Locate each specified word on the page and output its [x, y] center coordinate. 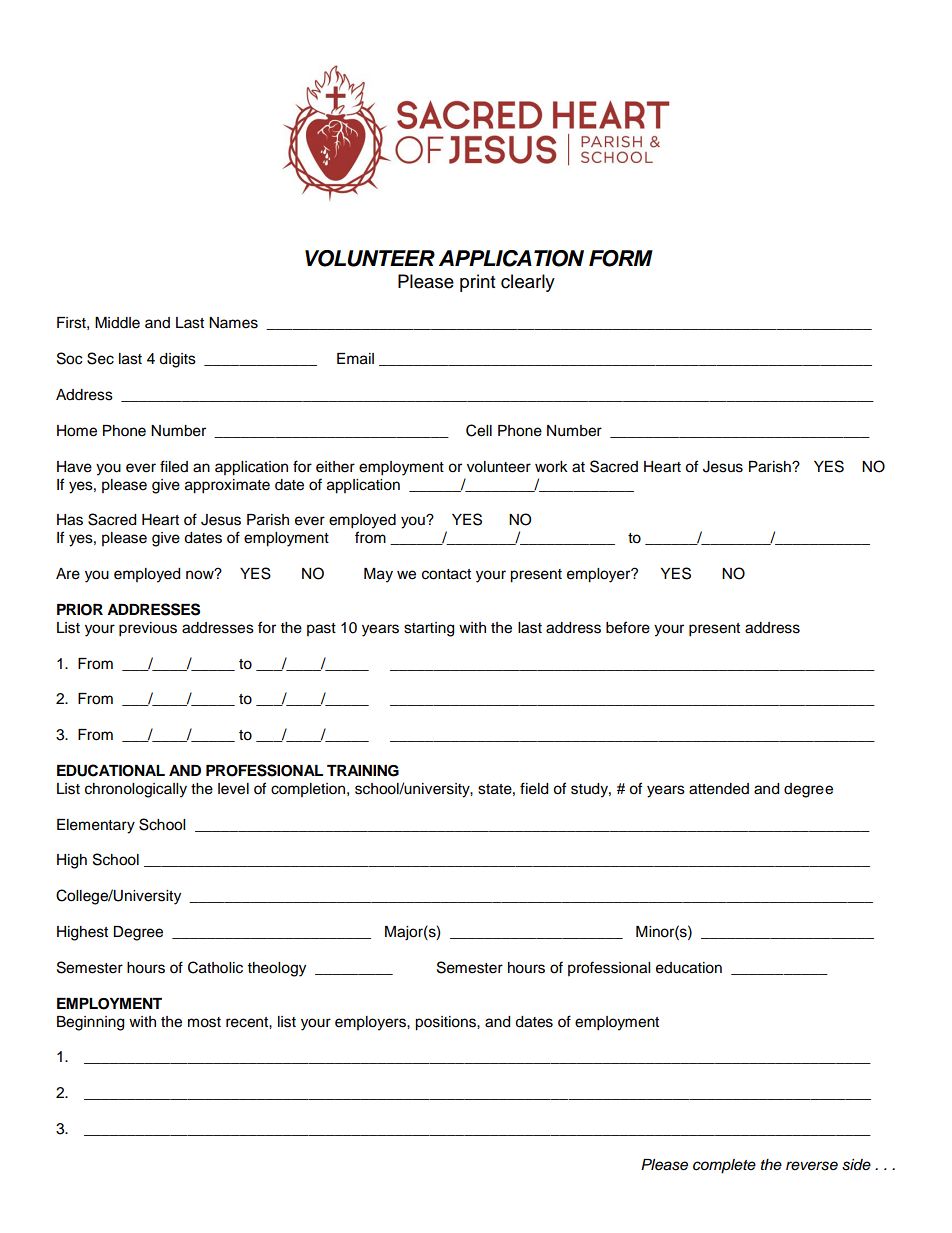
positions [446, 1023]
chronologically [136, 790]
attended [719, 789]
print [477, 283]
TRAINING [363, 771]
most [204, 1022]
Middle [117, 323]
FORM [621, 258]
